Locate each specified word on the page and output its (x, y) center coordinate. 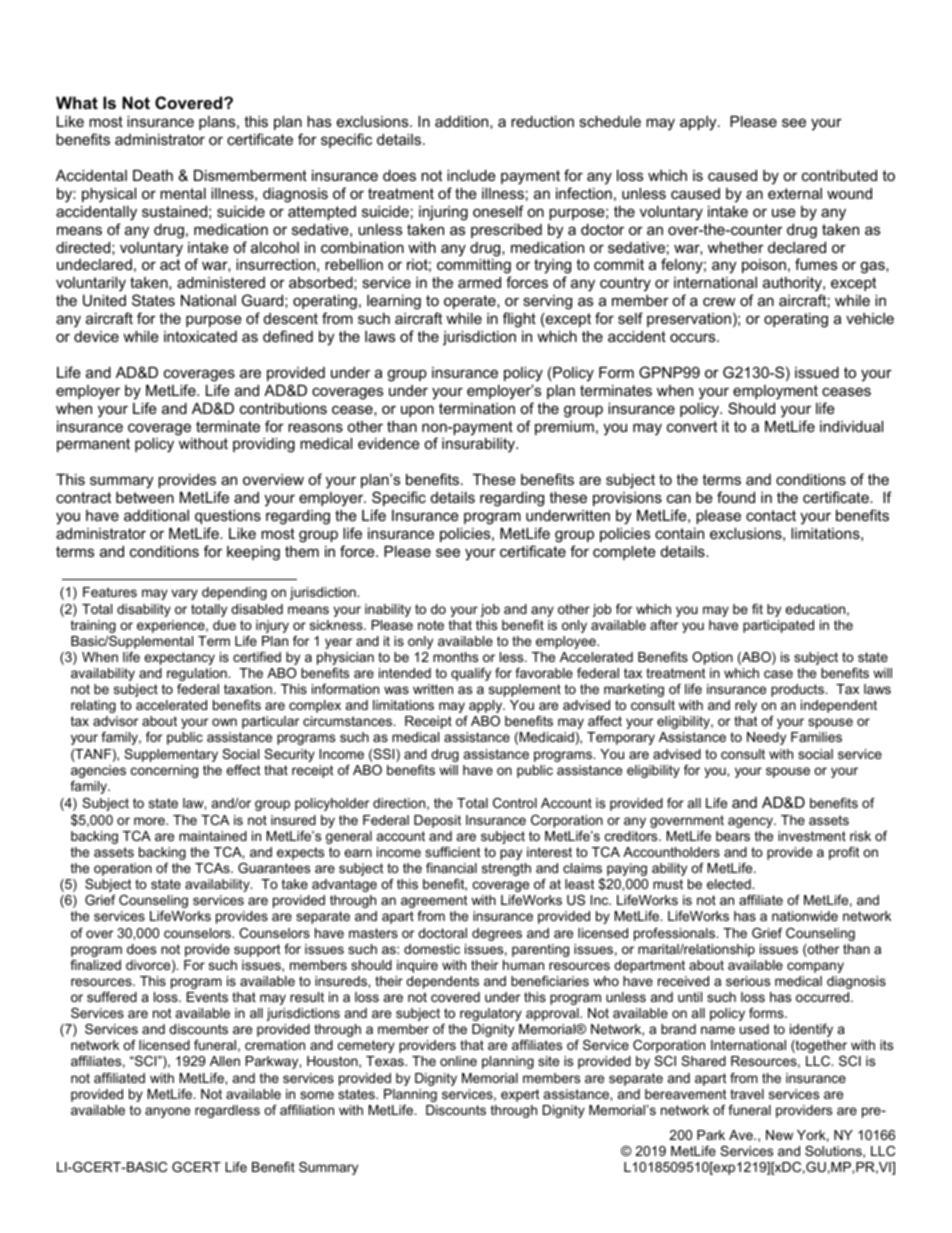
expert (520, 1095)
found (736, 497)
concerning (164, 771)
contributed (839, 175)
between (145, 497)
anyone (167, 1112)
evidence (389, 443)
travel (747, 1094)
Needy (766, 738)
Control (515, 803)
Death (153, 175)
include (471, 175)
